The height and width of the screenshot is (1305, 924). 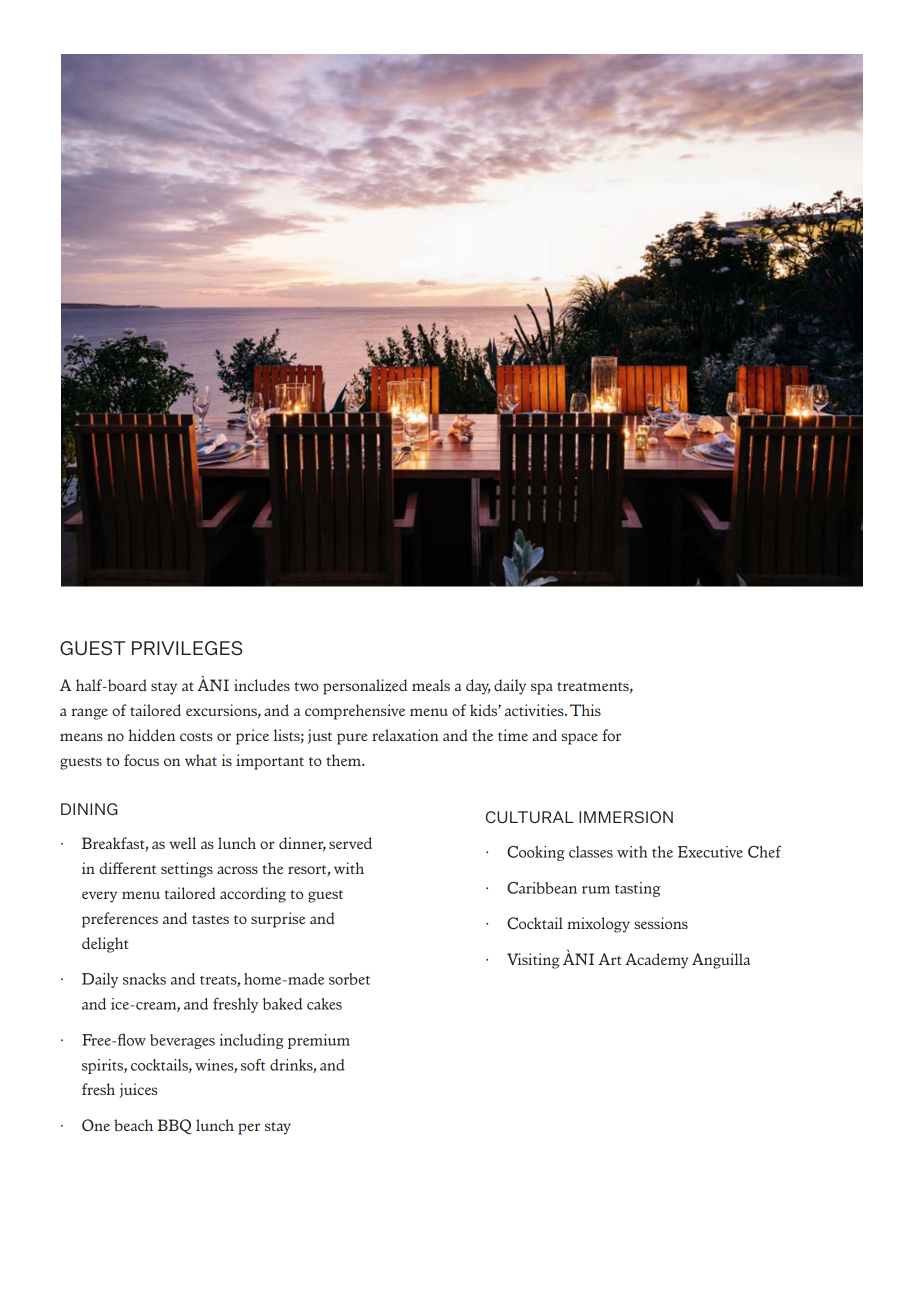 What do you see at coordinates (431, 685) in the screenshot?
I see `meals` at bounding box center [431, 685].
